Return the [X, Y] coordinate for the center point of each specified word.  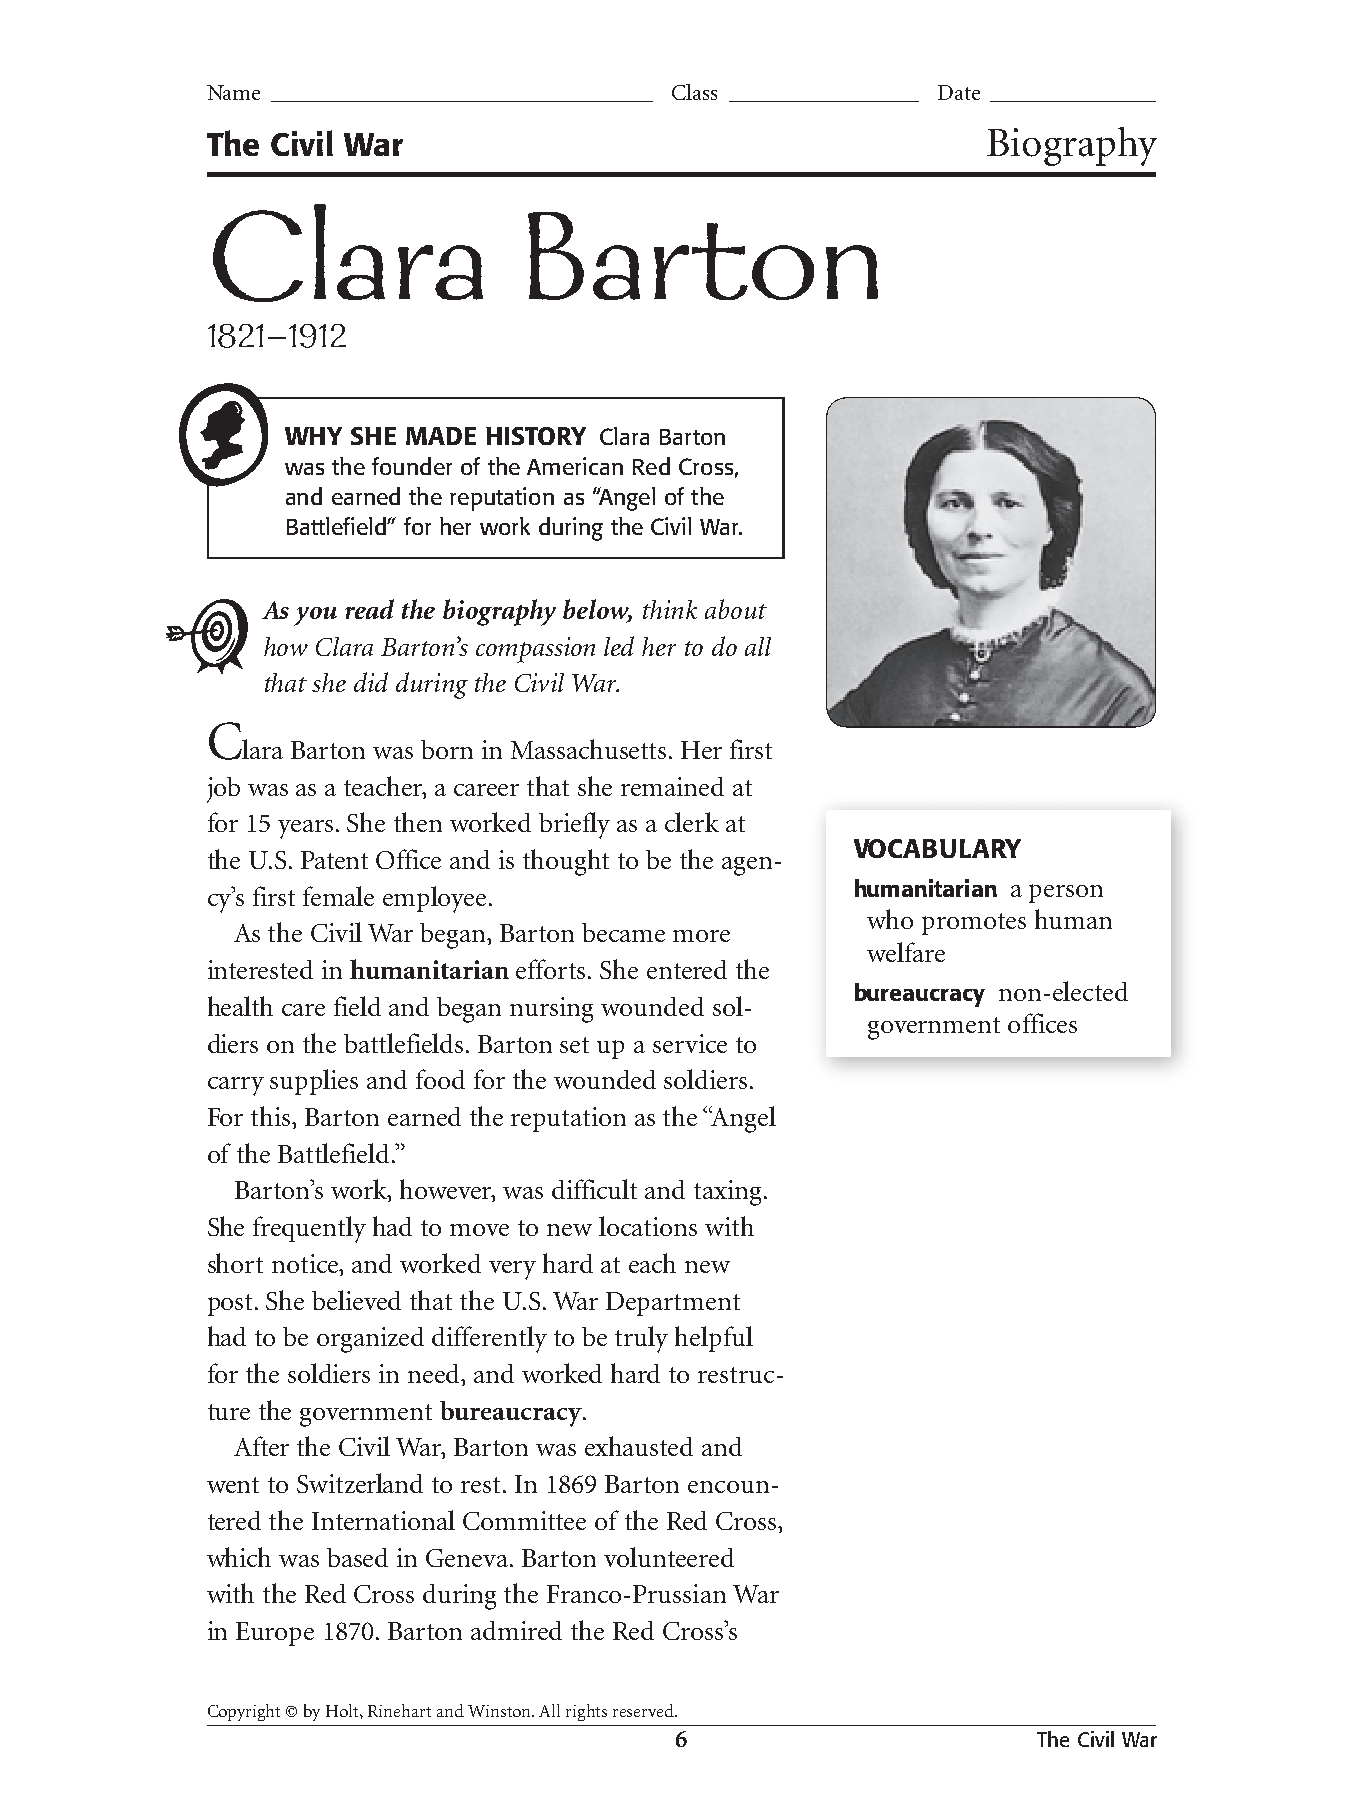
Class [694, 92]
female [338, 896]
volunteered [669, 1557]
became [623, 932]
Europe [275, 1634]
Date [959, 92]
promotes [974, 924]
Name [233, 92]
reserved [645, 1710]
